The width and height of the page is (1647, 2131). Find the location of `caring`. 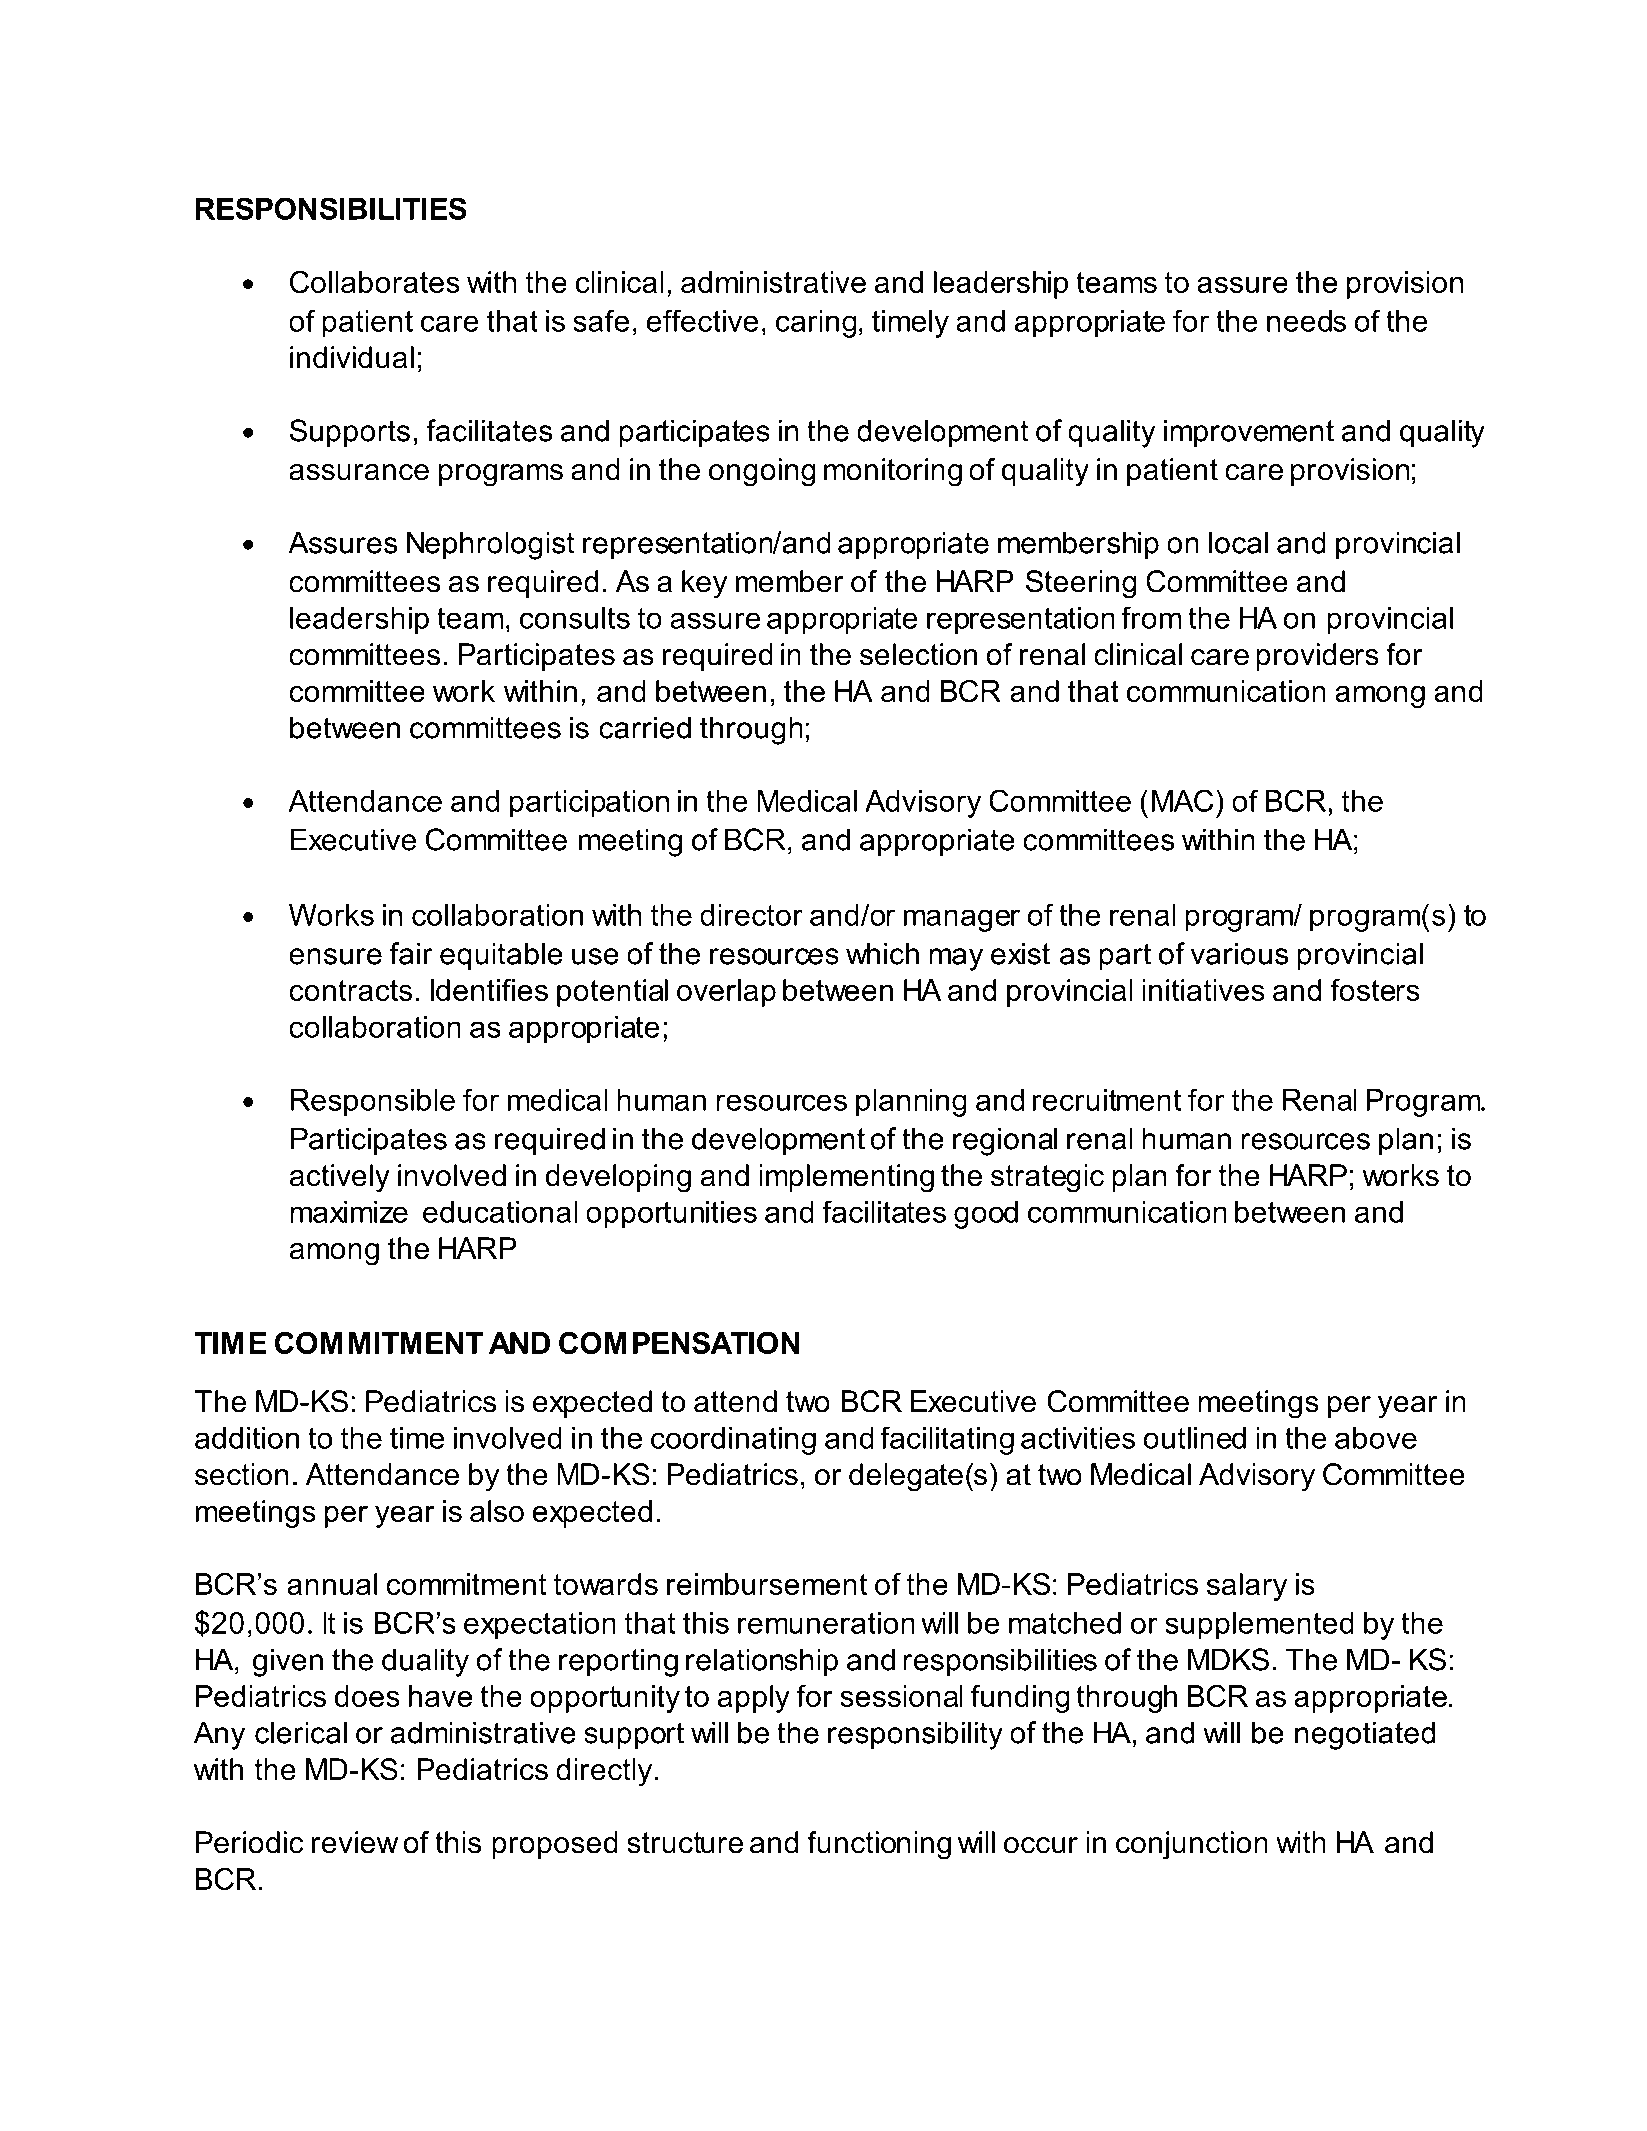

caring is located at coordinates (816, 324).
